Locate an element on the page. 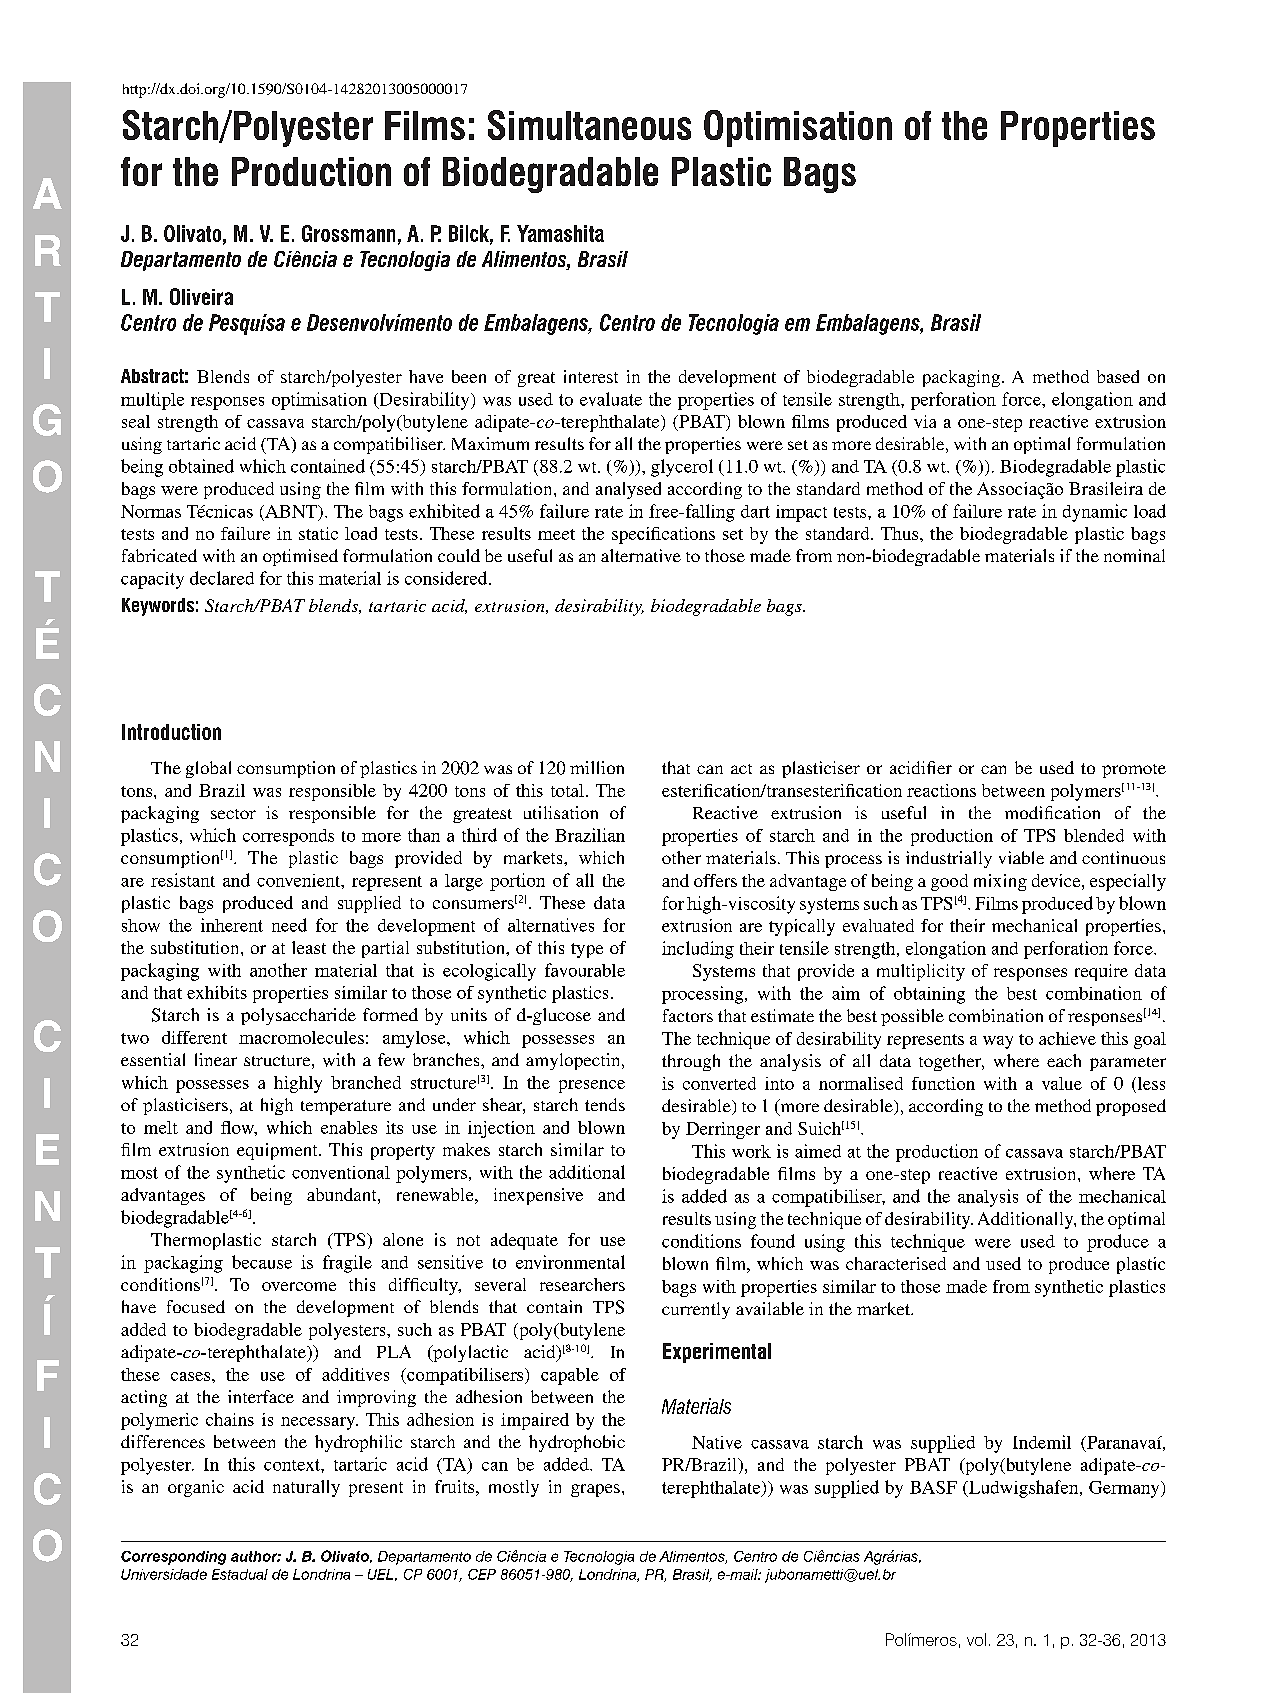  analysed is located at coordinates (628, 490).
